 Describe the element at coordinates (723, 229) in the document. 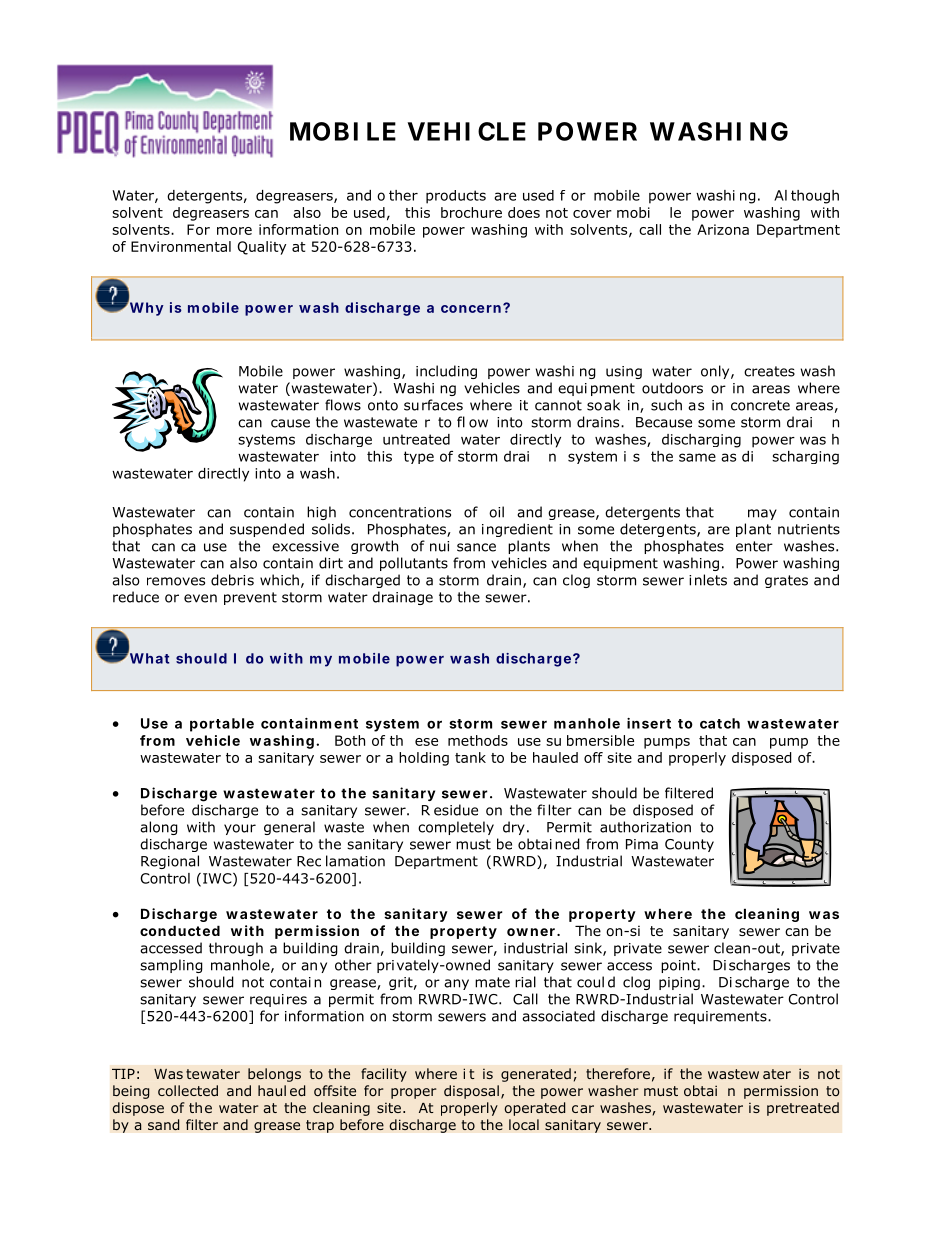

I see `Arizona` at that location.
